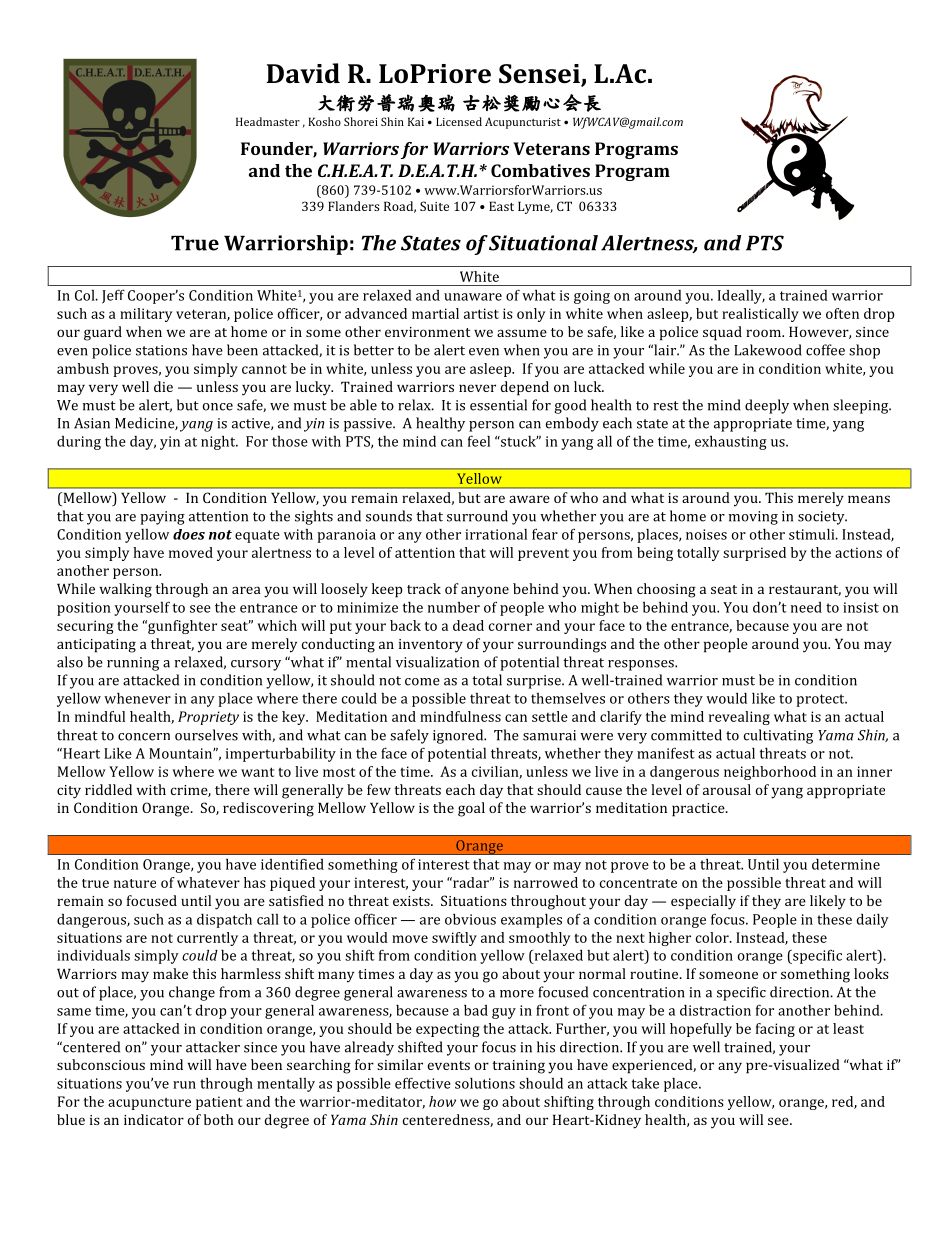 Image resolution: width=952 pixels, height=1233 pixels. What do you see at coordinates (540, 75) in the screenshot?
I see `Sensei` at bounding box center [540, 75].
